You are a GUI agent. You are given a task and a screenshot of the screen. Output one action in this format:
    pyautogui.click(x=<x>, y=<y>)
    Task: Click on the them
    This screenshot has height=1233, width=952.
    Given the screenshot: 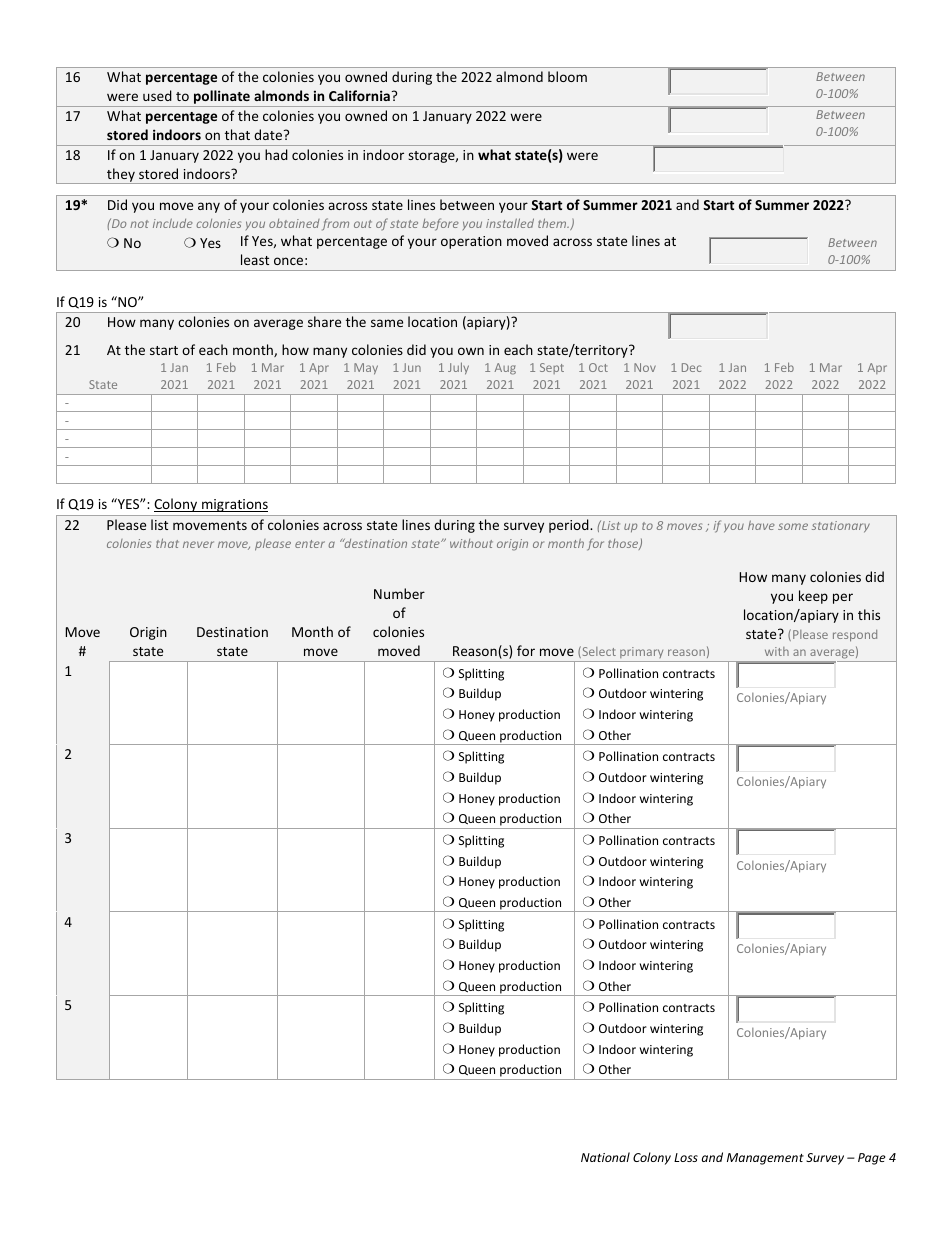 What is the action you would take?
    pyautogui.click(x=553, y=223)
